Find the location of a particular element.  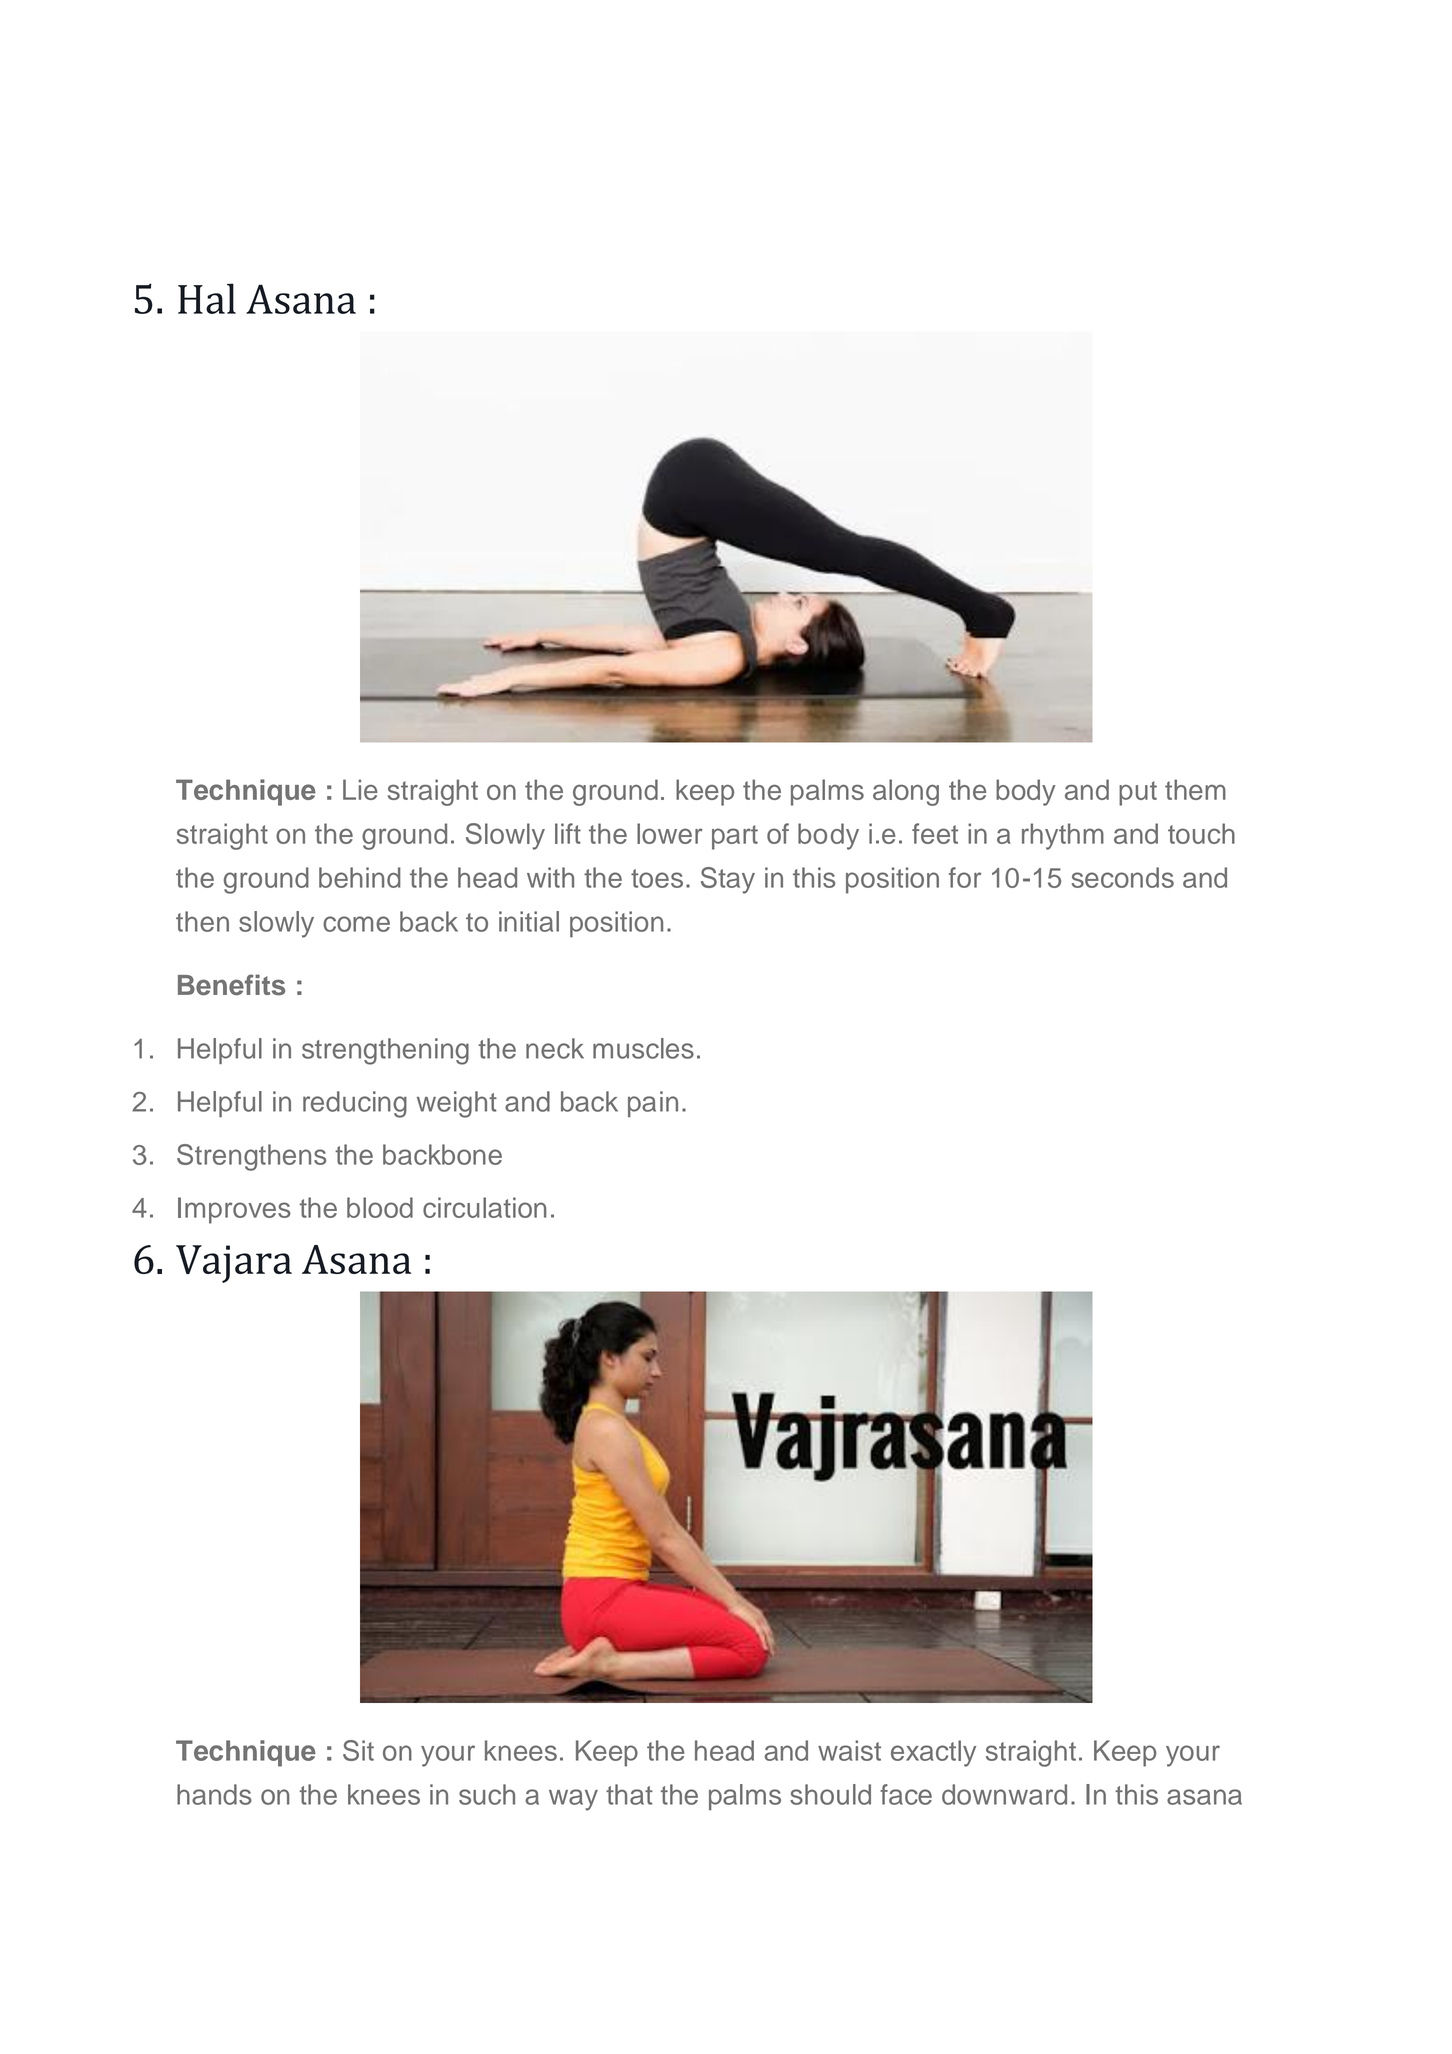

seconds is located at coordinates (1123, 877).
